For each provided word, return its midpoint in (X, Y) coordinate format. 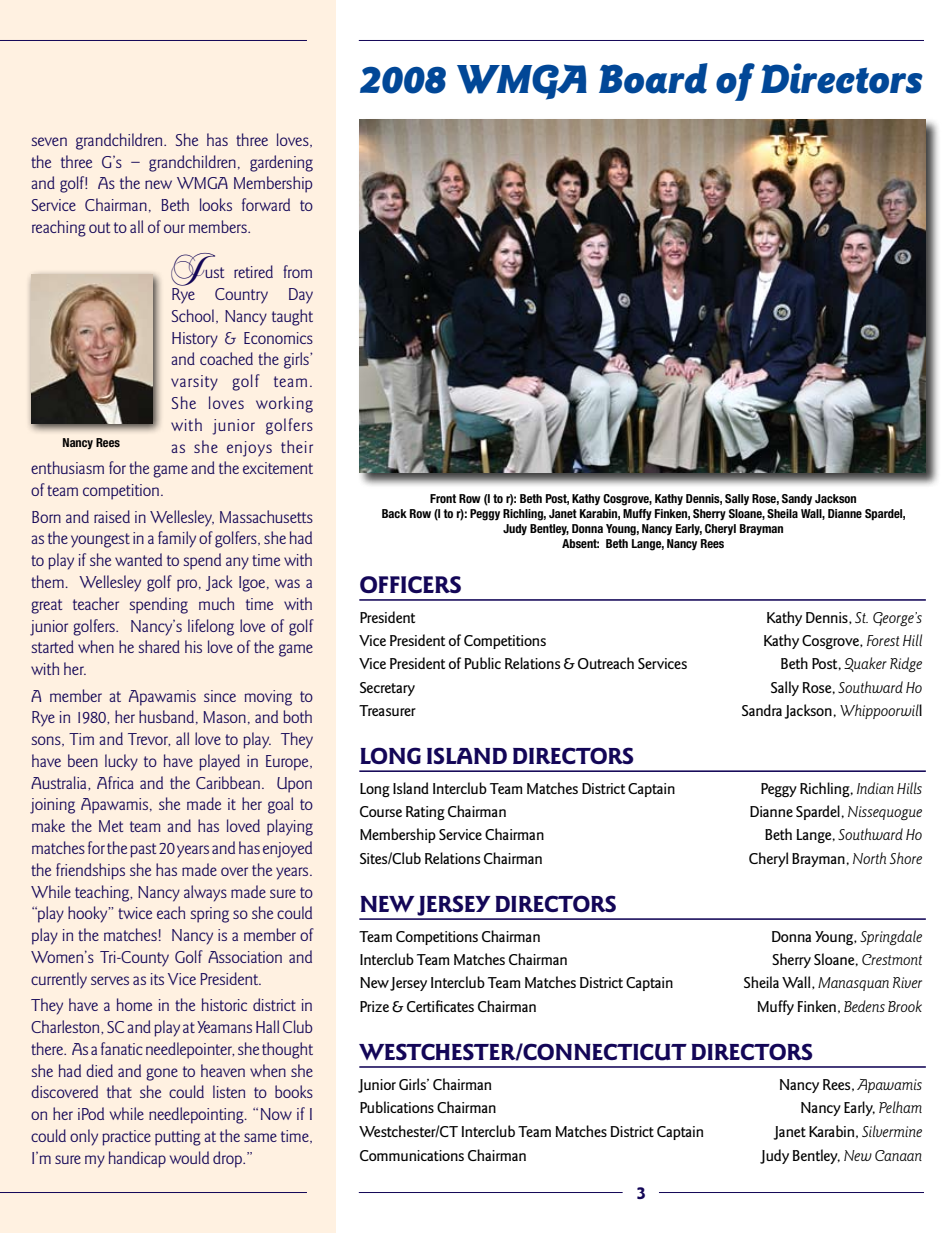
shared (159, 646)
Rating (425, 813)
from (297, 271)
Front (443, 498)
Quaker (865, 664)
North (869, 858)
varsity (194, 383)
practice (126, 1138)
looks (216, 204)
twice (135, 913)
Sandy (797, 499)
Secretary (387, 689)
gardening (281, 163)
